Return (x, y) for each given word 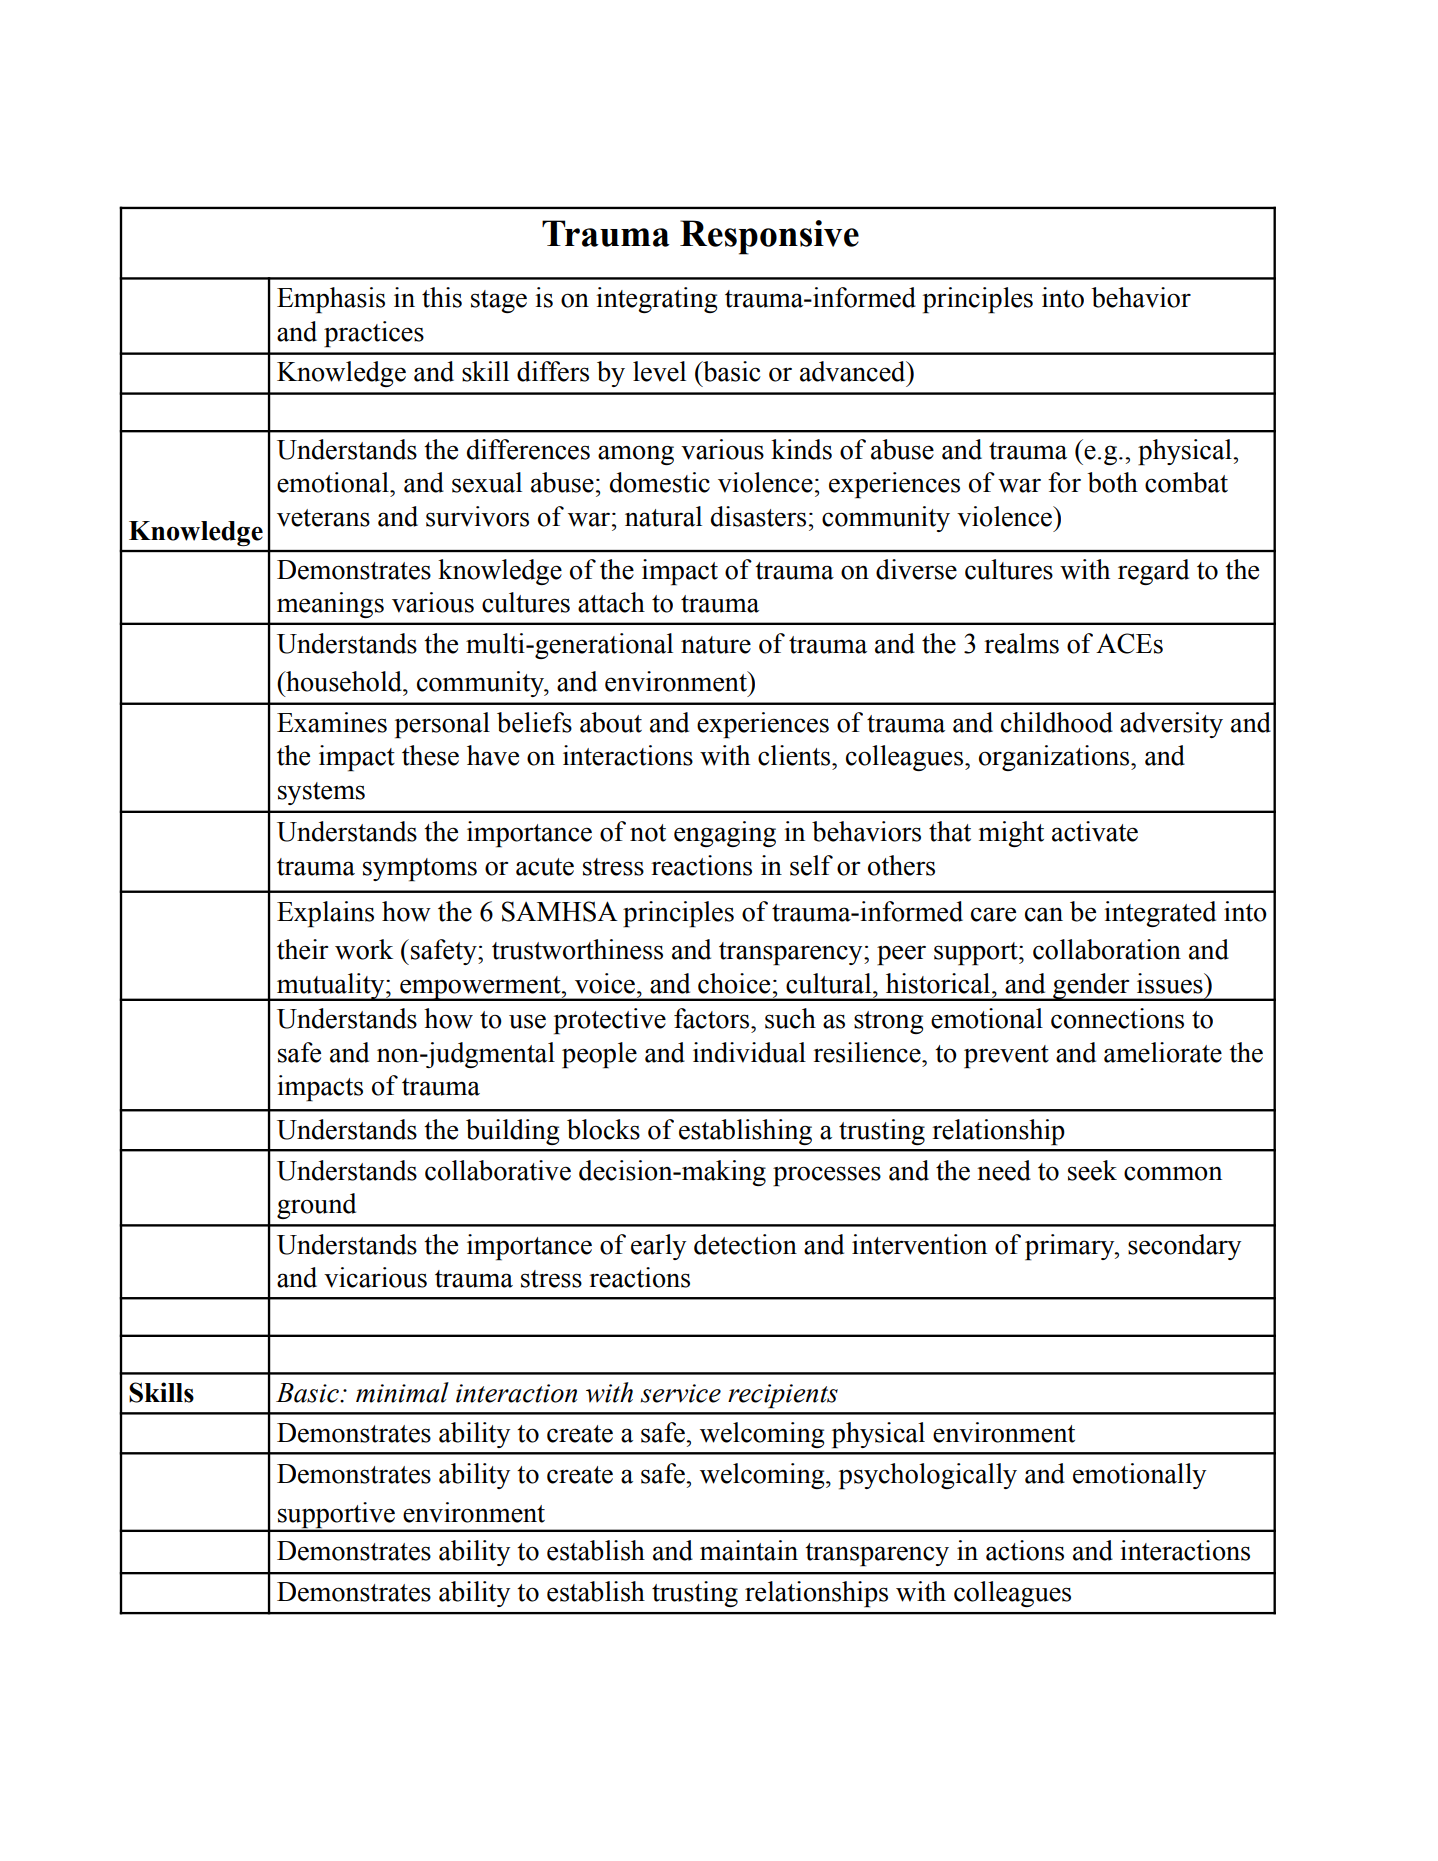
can (1044, 914)
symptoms (420, 870)
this (442, 297)
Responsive (769, 237)
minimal (402, 1392)
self (811, 865)
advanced (854, 371)
